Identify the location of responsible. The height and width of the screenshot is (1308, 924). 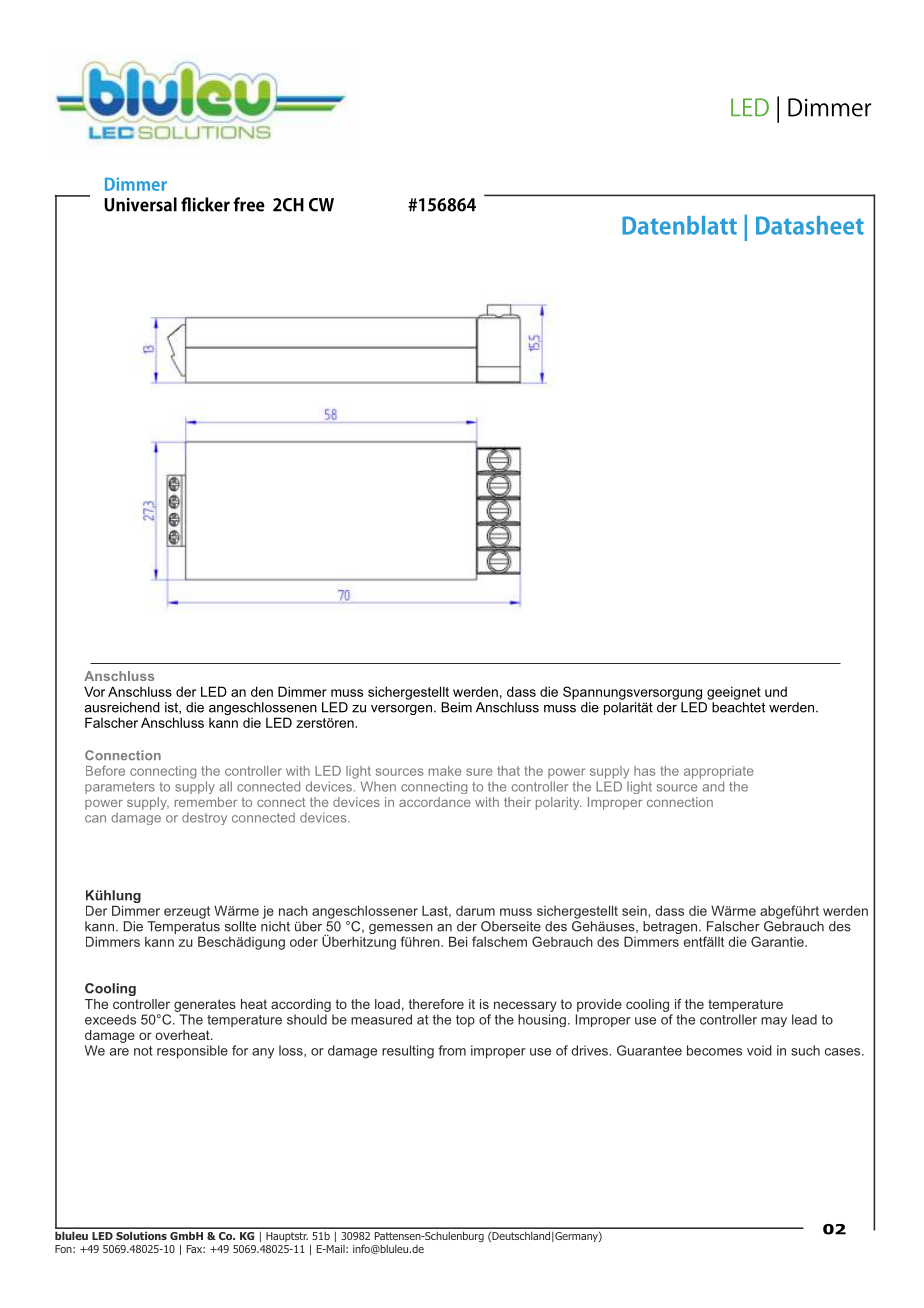
(192, 1052).
